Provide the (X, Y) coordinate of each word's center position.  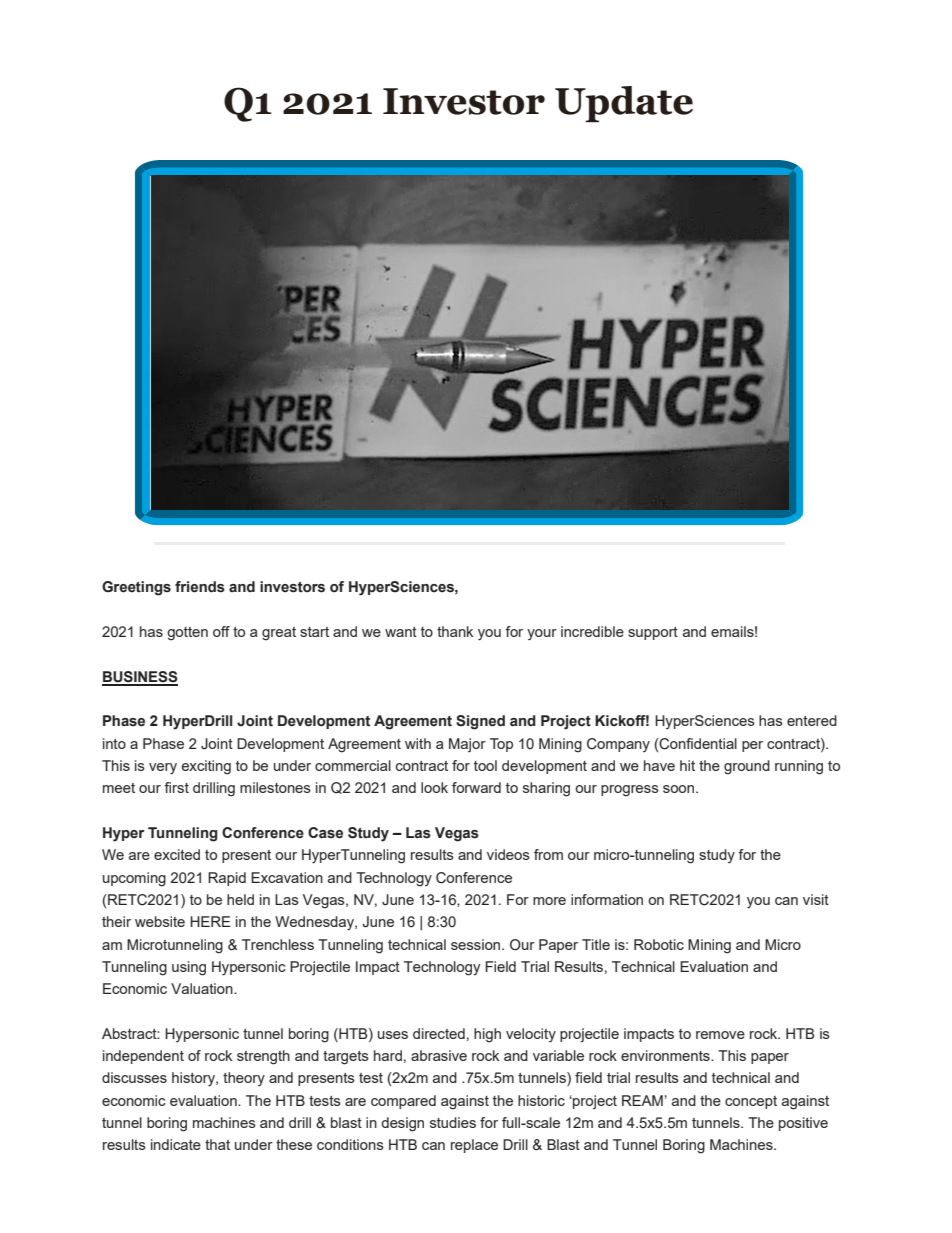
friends (200, 587)
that (217, 1144)
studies (453, 1122)
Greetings (136, 588)
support (653, 633)
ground (747, 767)
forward (476, 787)
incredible (592, 631)
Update (624, 104)
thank (455, 631)
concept (751, 1102)
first (176, 787)
